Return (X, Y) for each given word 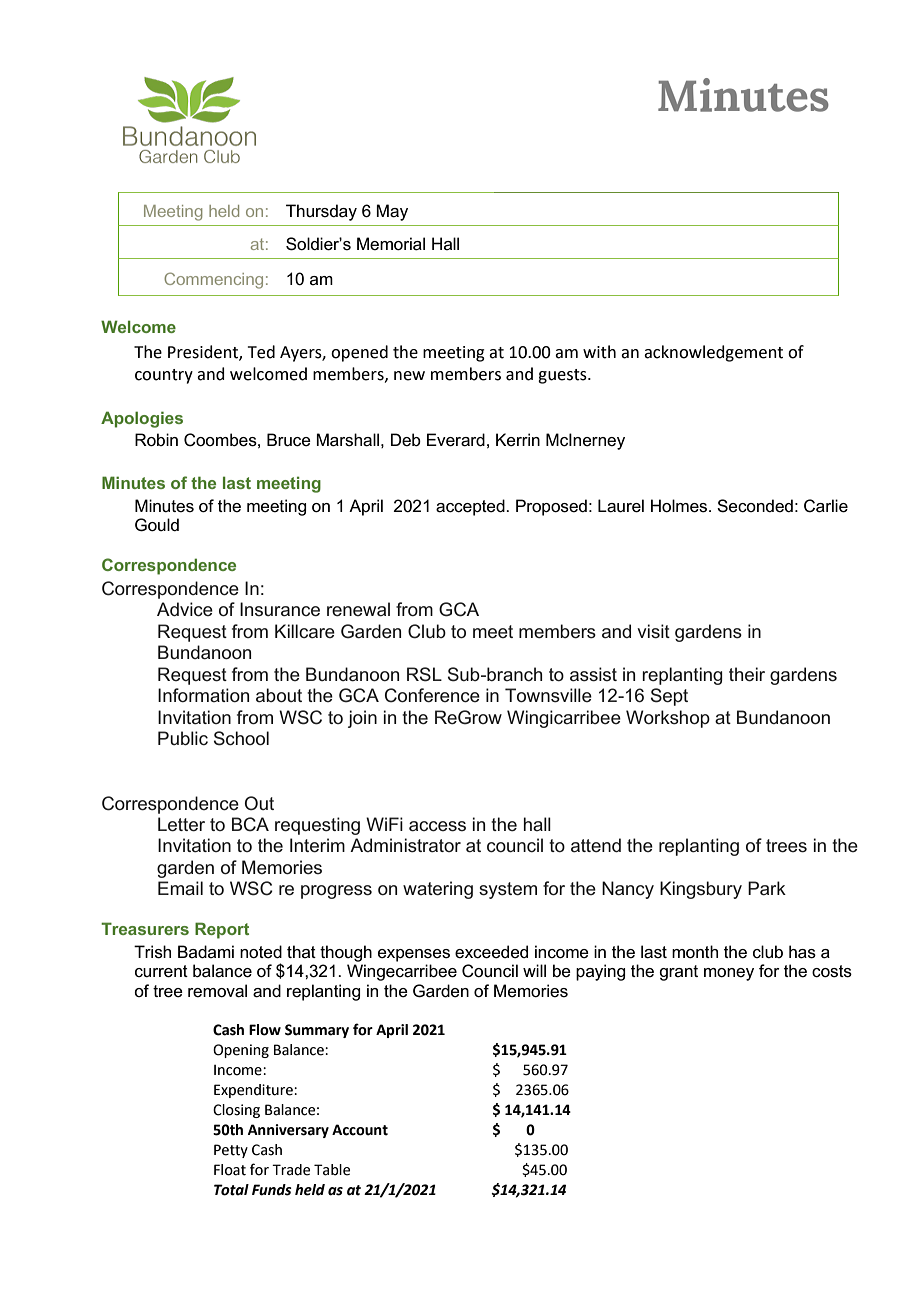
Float (230, 1170)
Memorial (391, 244)
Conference (432, 695)
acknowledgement (713, 353)
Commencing (213, 280)
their (747, 674)
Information (203, 695)
